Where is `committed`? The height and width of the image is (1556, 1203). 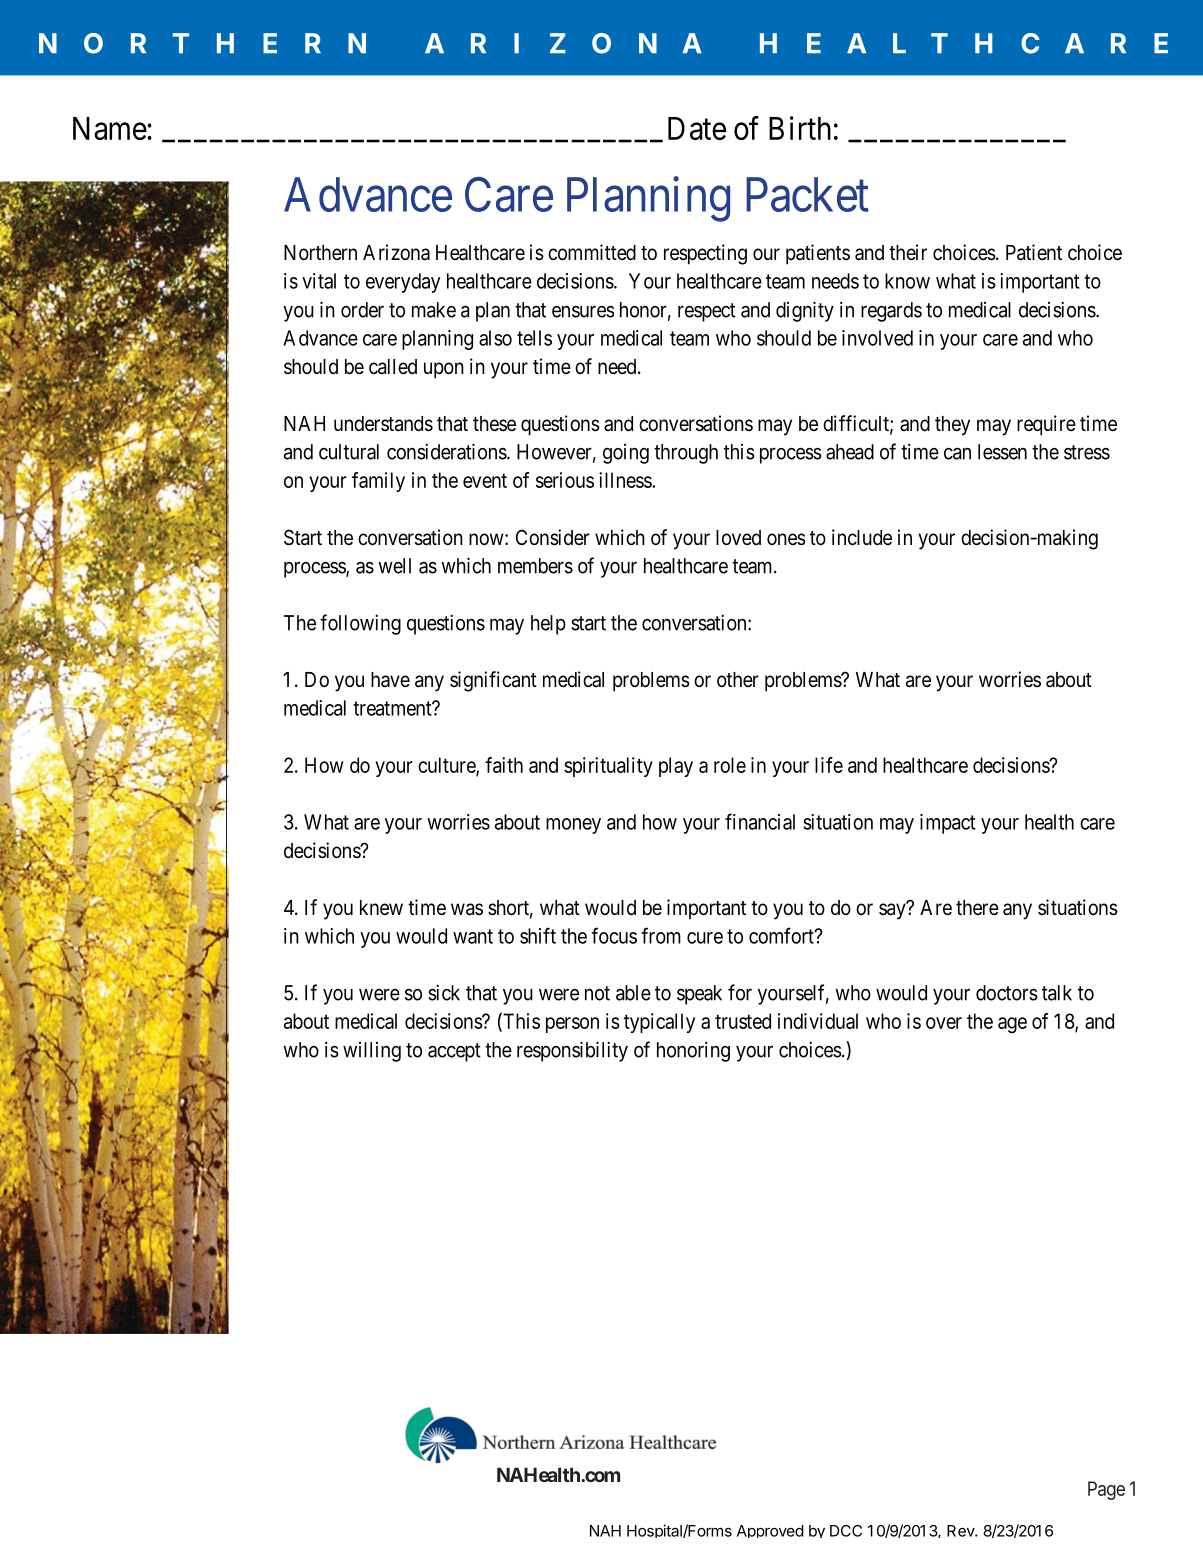 committed is located at coordinates (592, 252).
